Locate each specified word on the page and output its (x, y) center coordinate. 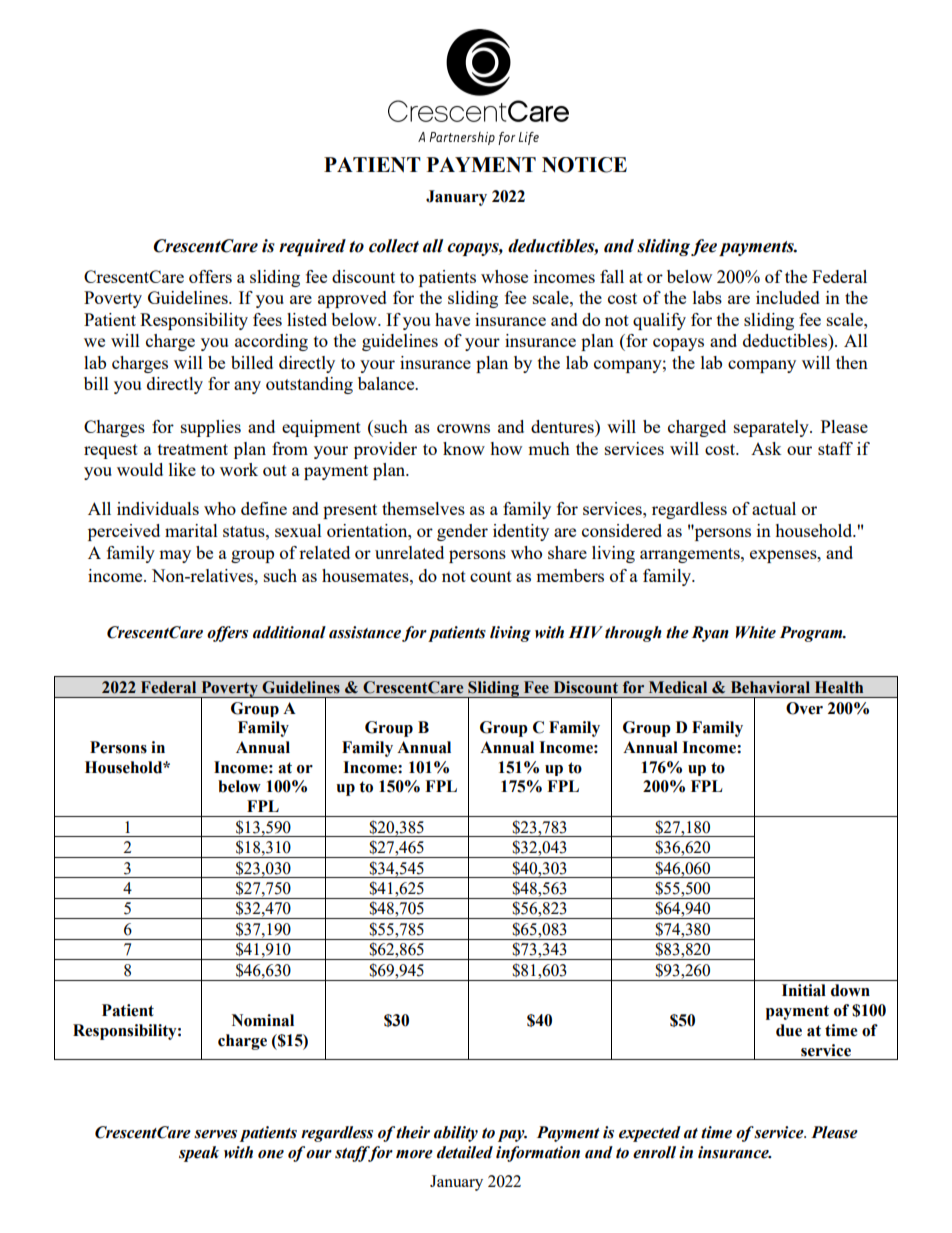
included (788, 297)
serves (215, 1134)
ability (456, 1134)
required (312, 247)
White (756, 632)
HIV (586, 632)
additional (289, 632)
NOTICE (584, 165)
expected (650, 1134)
